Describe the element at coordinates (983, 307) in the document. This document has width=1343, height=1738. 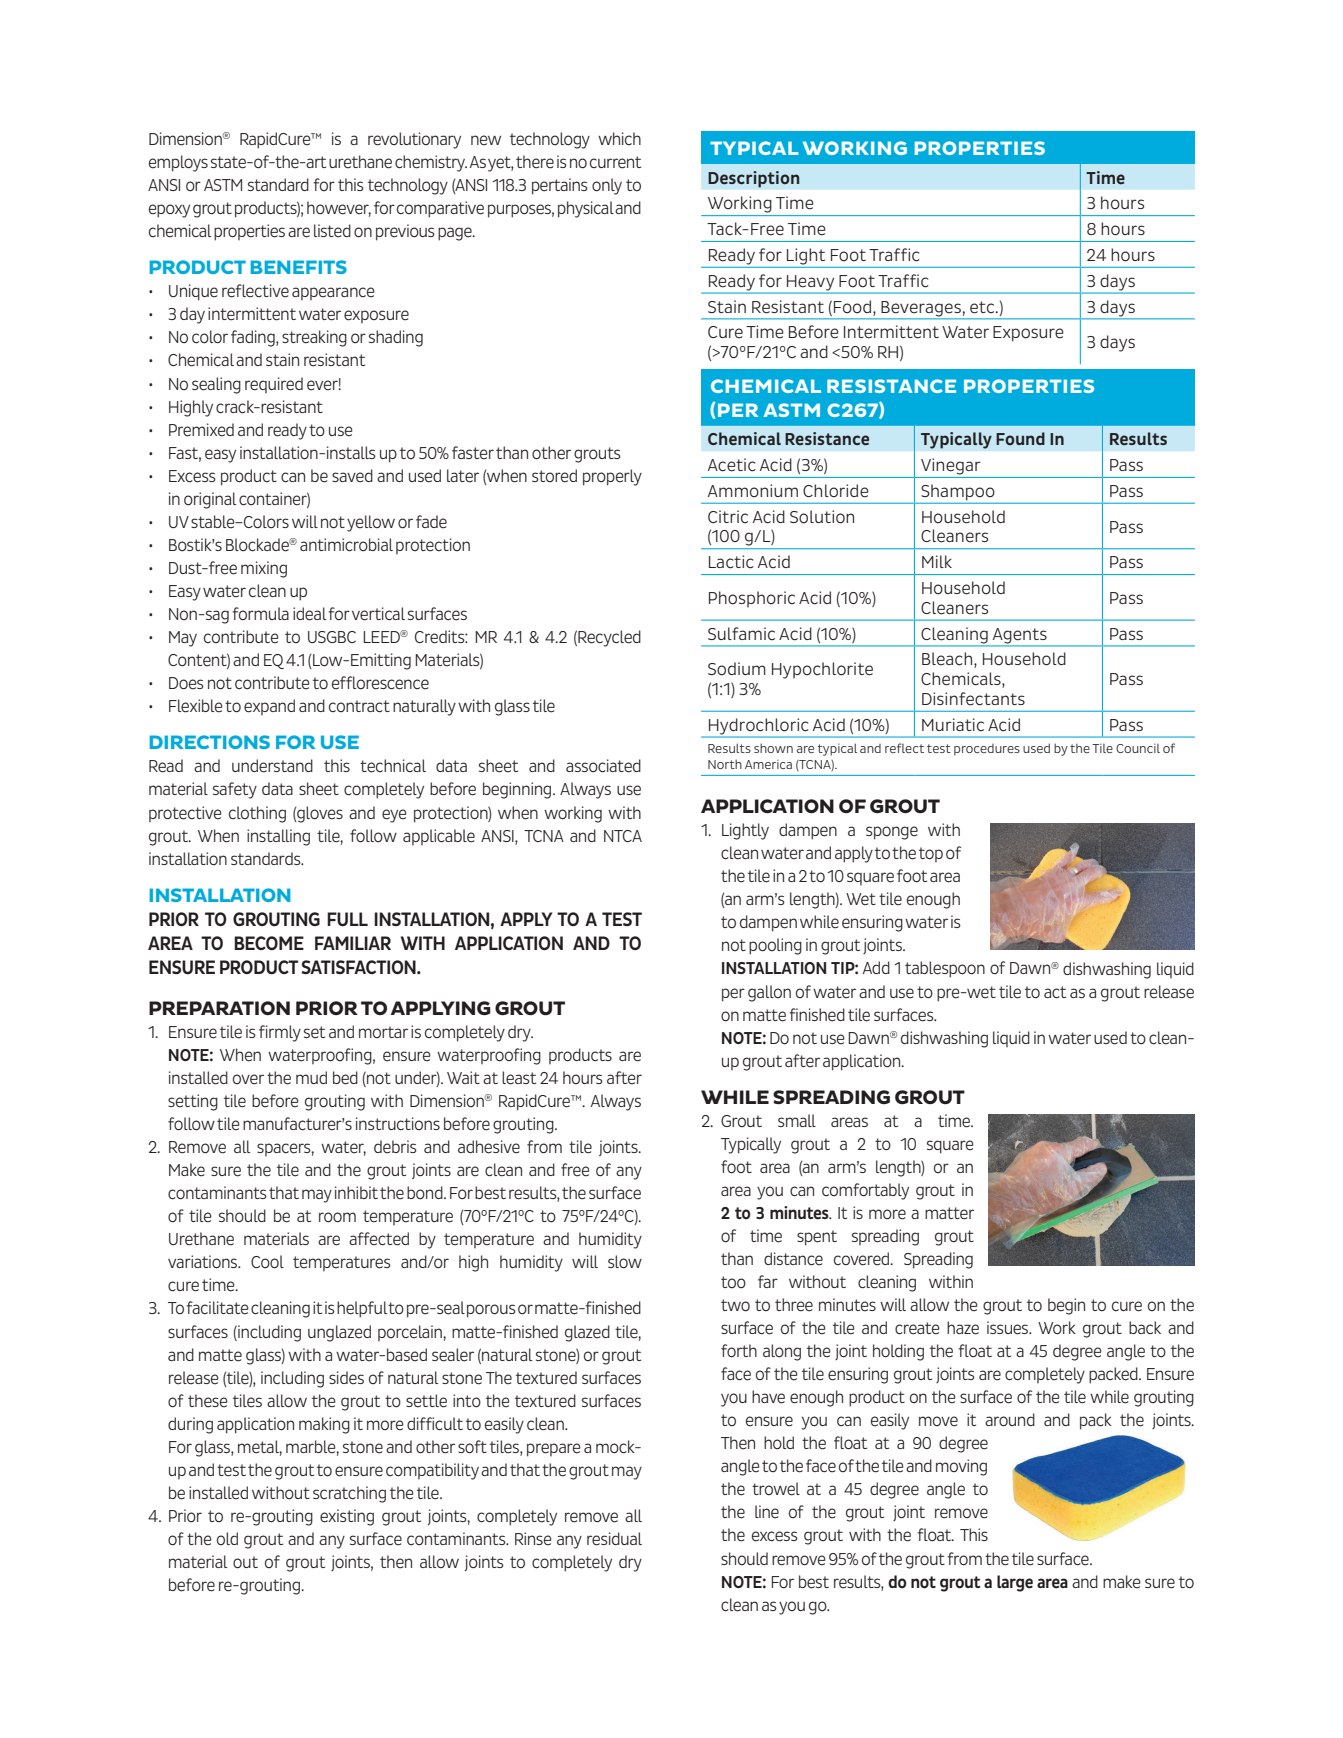
I see `etc` at that location.
